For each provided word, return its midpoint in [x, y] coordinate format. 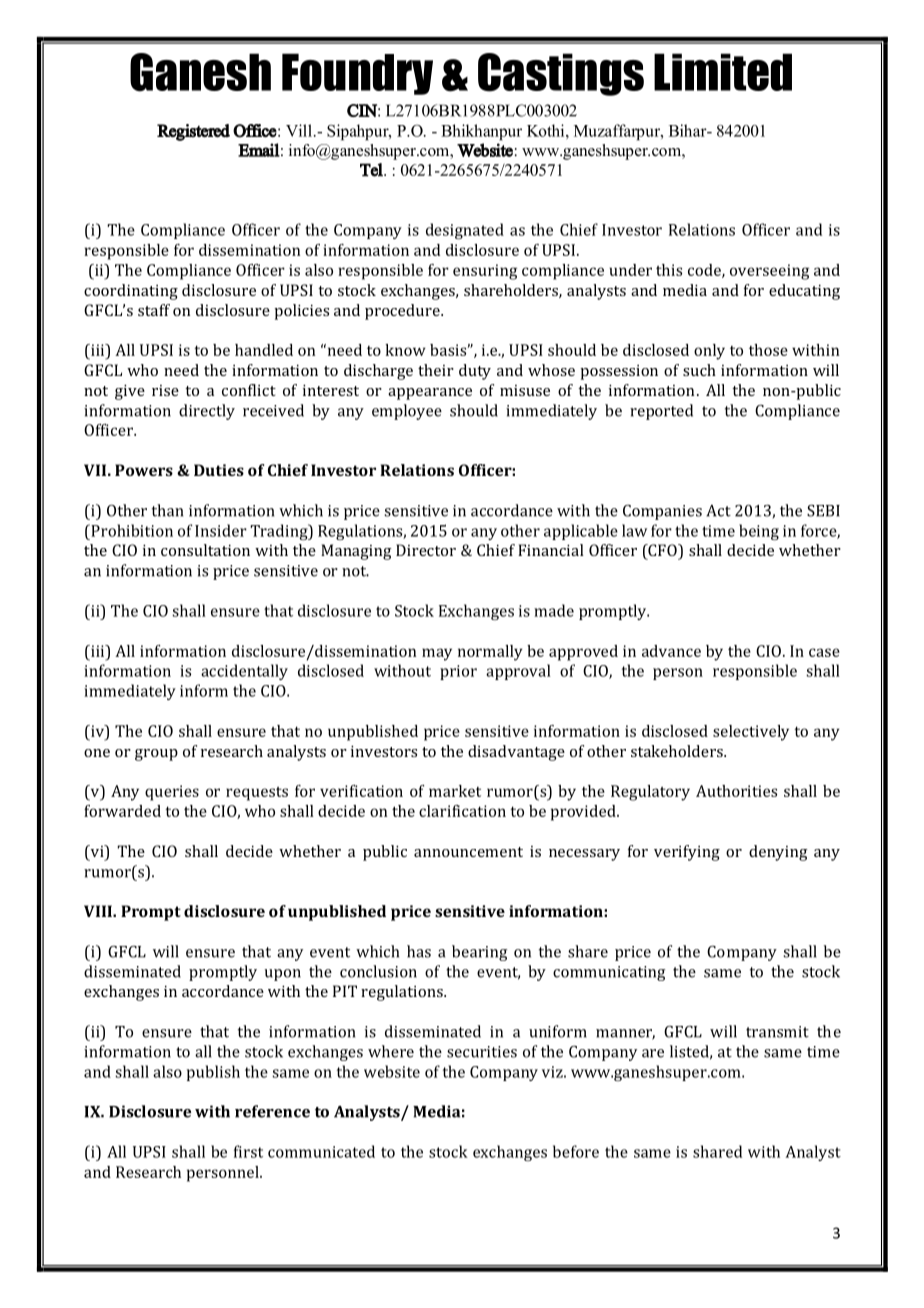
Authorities [736, 791]
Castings [561, 74]
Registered [193, 132]
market [455, 791]
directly [207, 412]
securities [482, 1052]
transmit [777, 1032]
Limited [723, 72]
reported [661, 412]
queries [172, 793]
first [248, 1151]
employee [407, 412]
